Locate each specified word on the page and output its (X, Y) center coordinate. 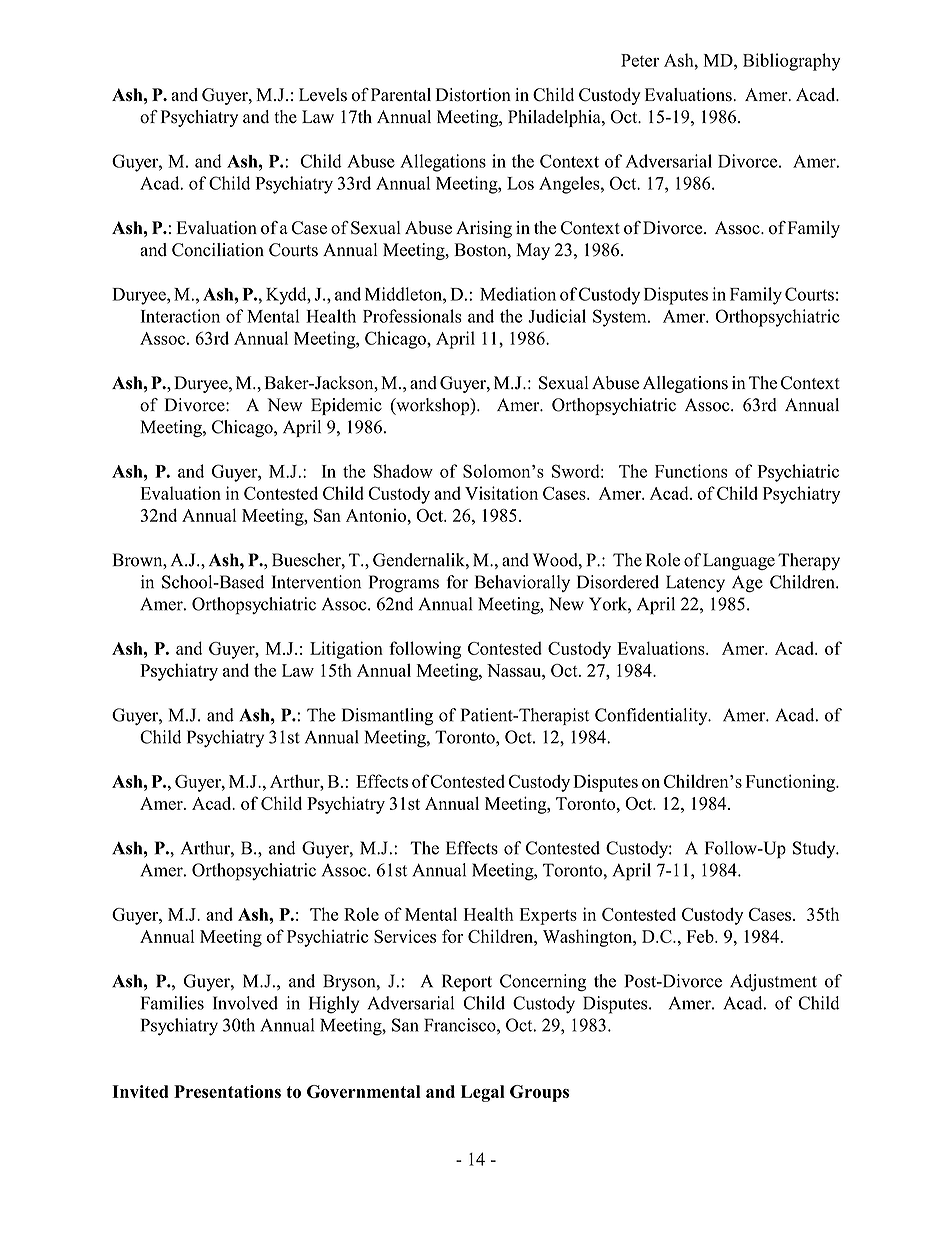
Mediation (518, 294)
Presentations (227, 1091)
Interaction (180, 316)
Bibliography (792, 62)
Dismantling (387, 717)
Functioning (791, 783)
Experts (548, 916)
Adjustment (773, 982)
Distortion (473, 95)
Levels (323, 95)
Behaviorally (522, 583)
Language (739, 561)
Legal (483, 1093)
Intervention (316, 582)
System (621, 318)
